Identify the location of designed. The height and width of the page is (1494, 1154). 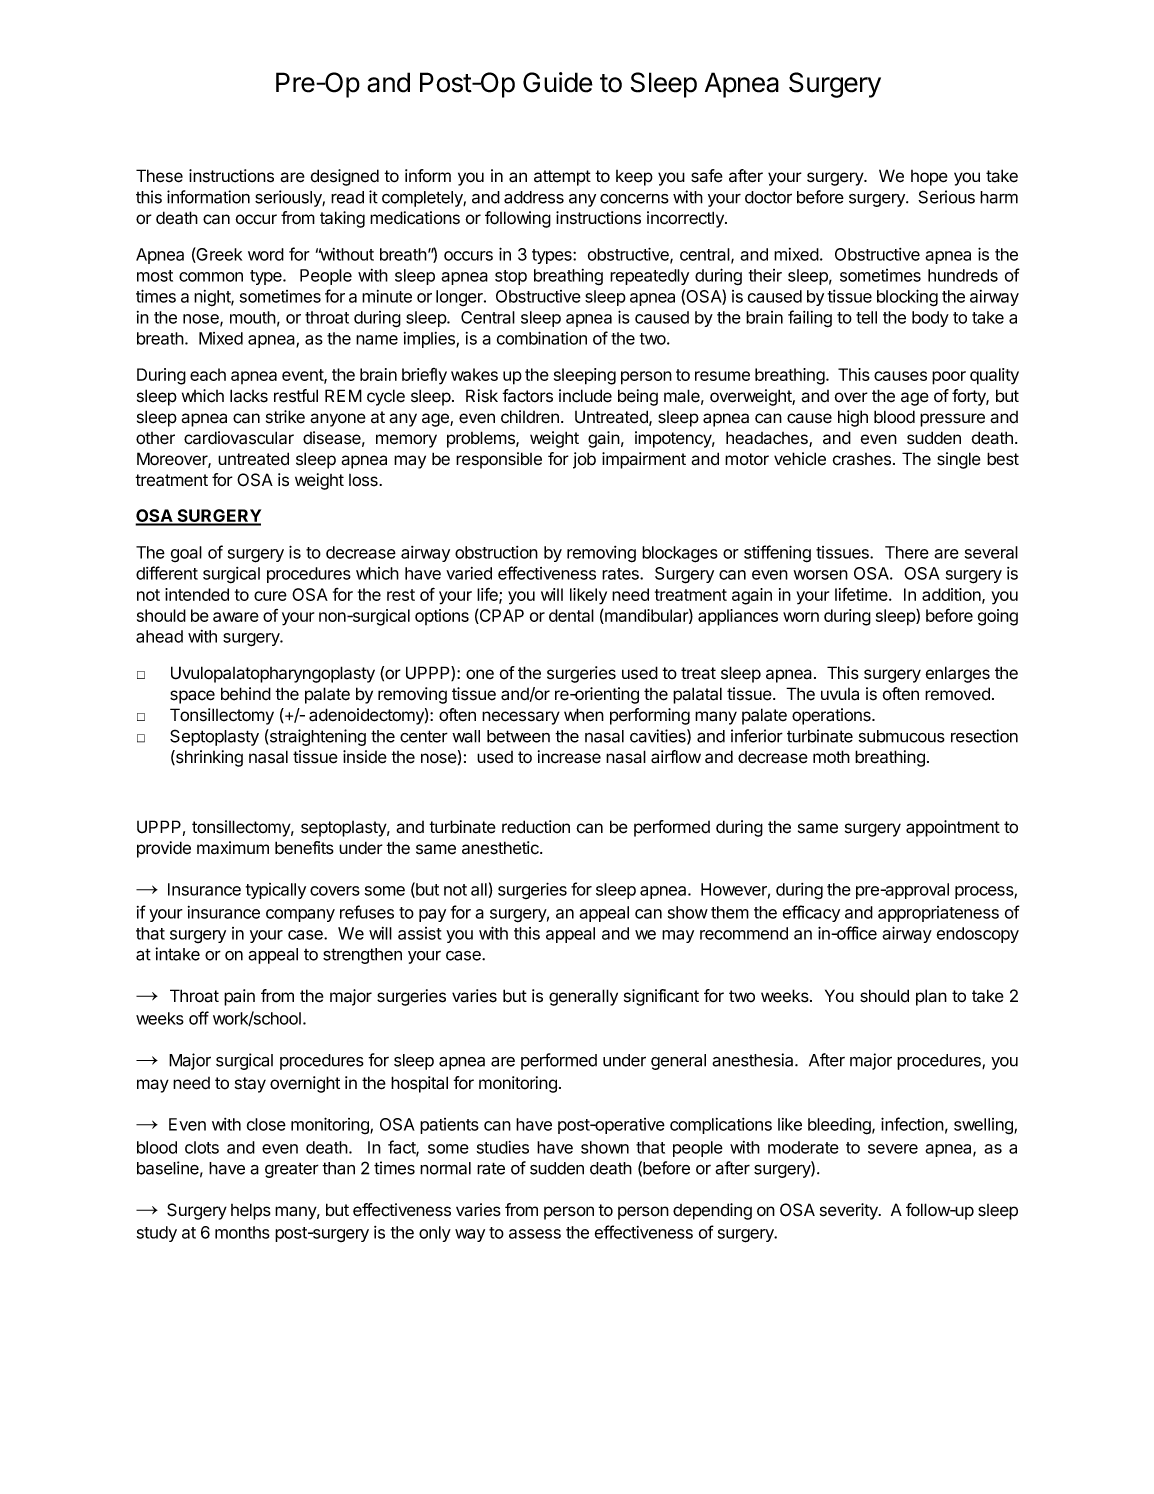
(344, 177).
